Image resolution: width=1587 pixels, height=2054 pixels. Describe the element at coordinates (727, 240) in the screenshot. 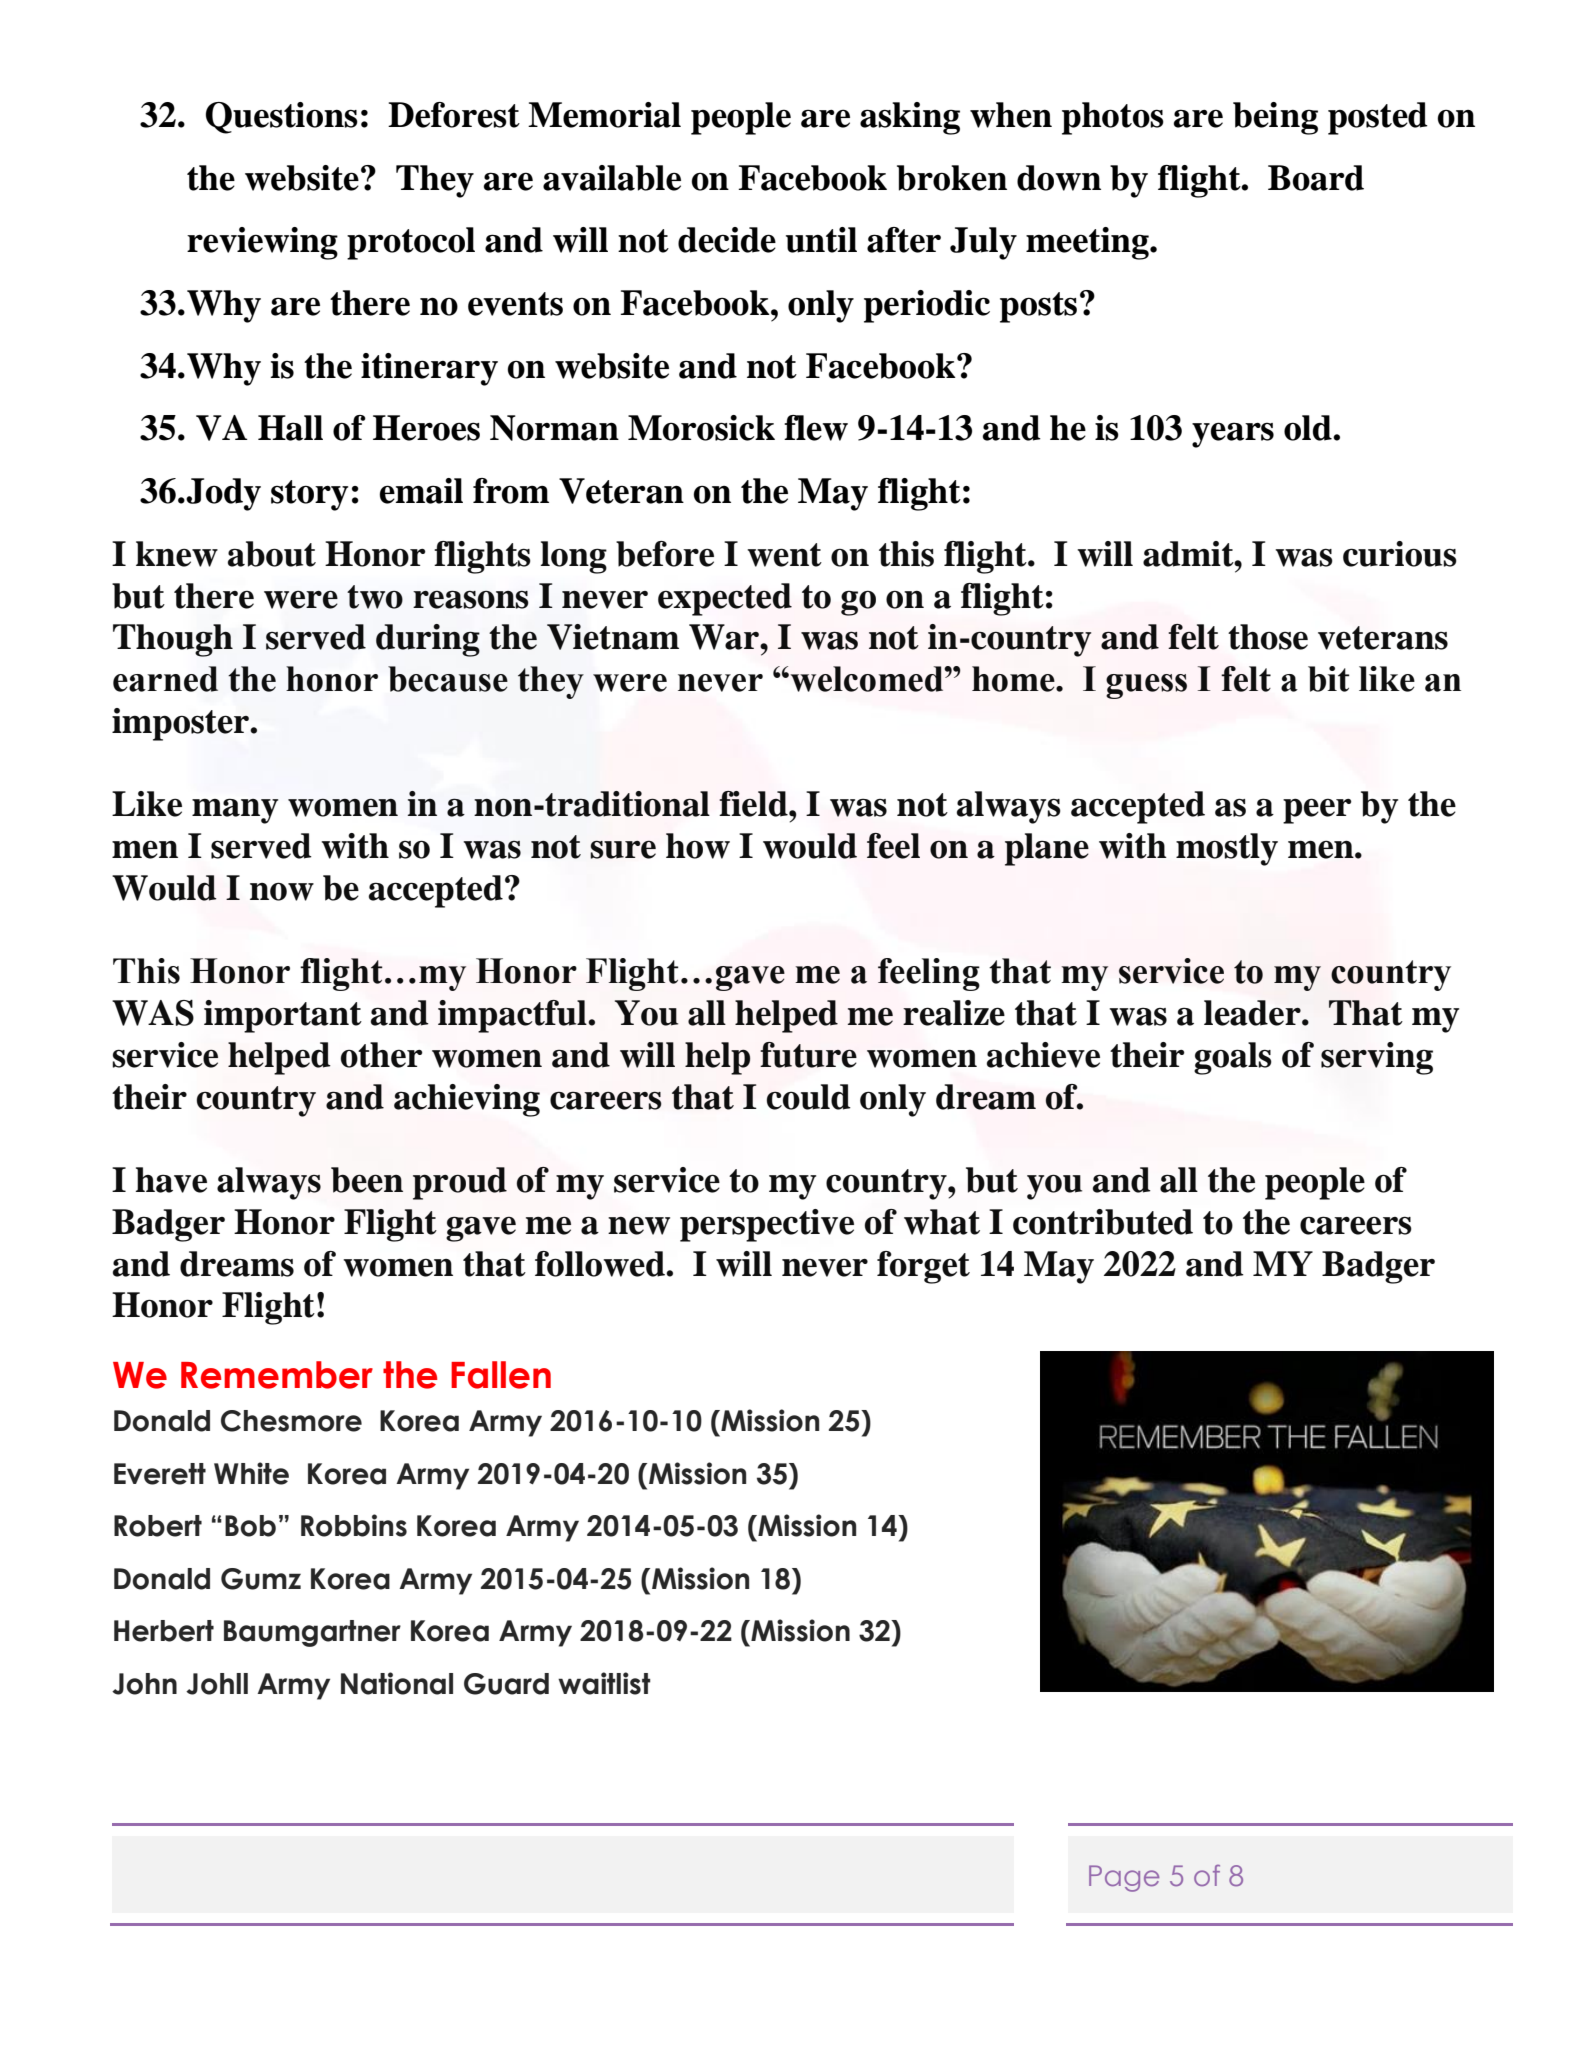

I see `decide` at that location.
